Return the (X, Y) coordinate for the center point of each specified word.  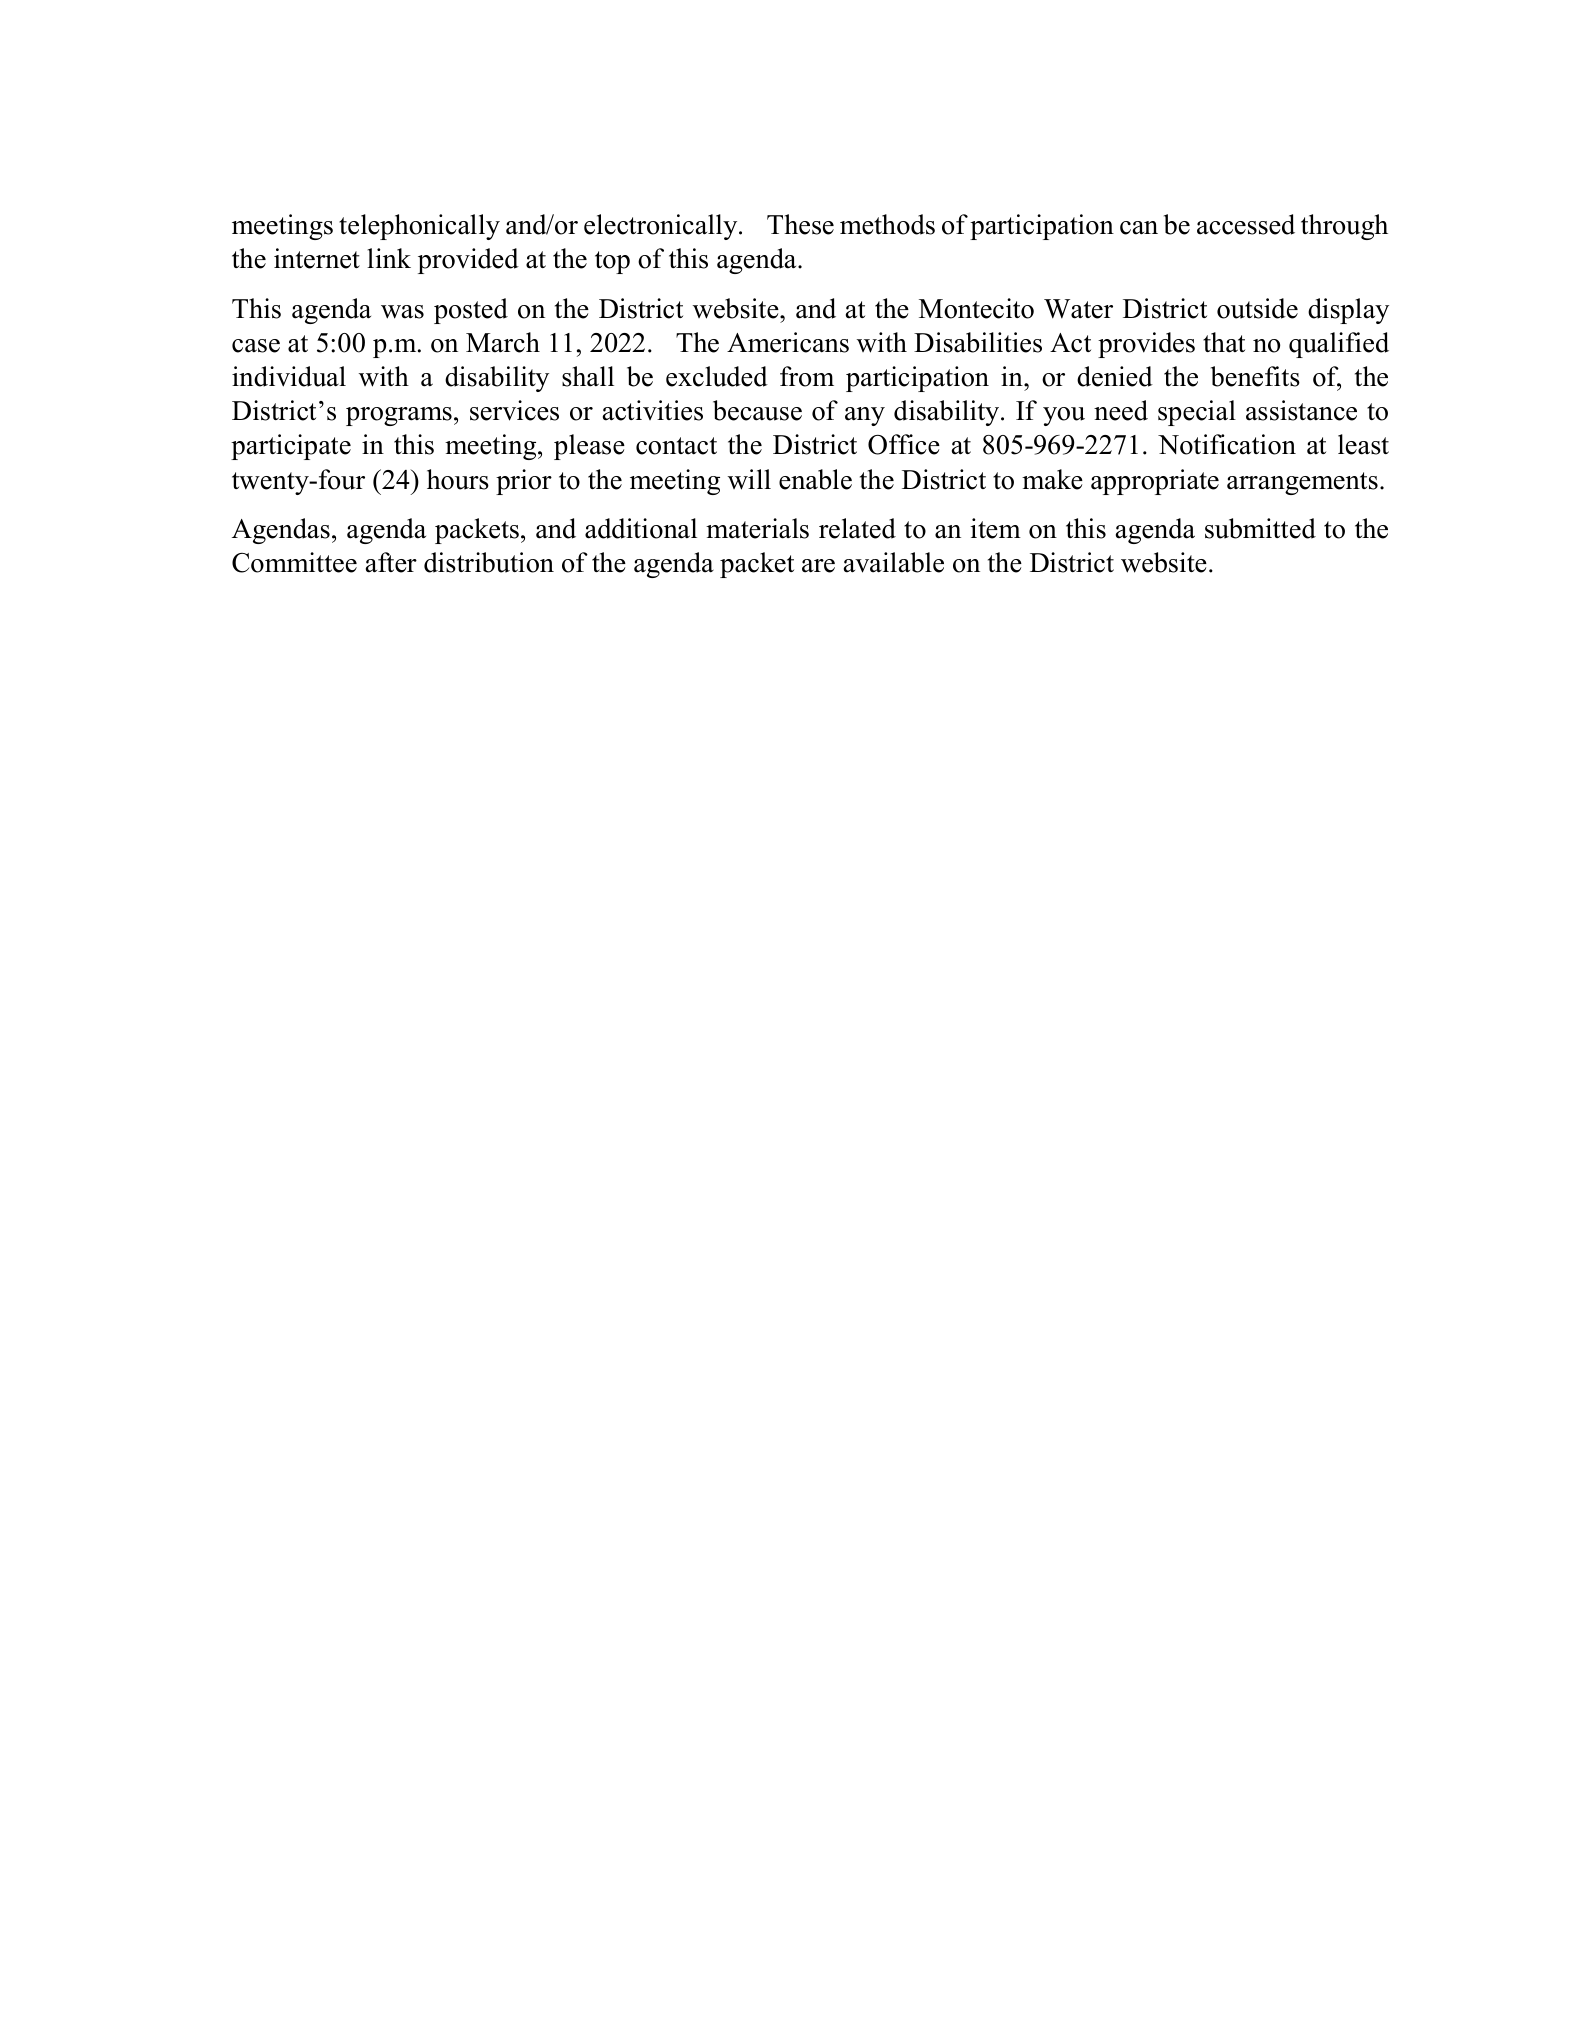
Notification (1227, 444)
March (503, 342)
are (818, 566)
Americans (788, 342)
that (1224, 342)
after (391, 562)
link (389, 258)
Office (904, 444)
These (800, 224)
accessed (1246, 224)
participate (291, 447)
